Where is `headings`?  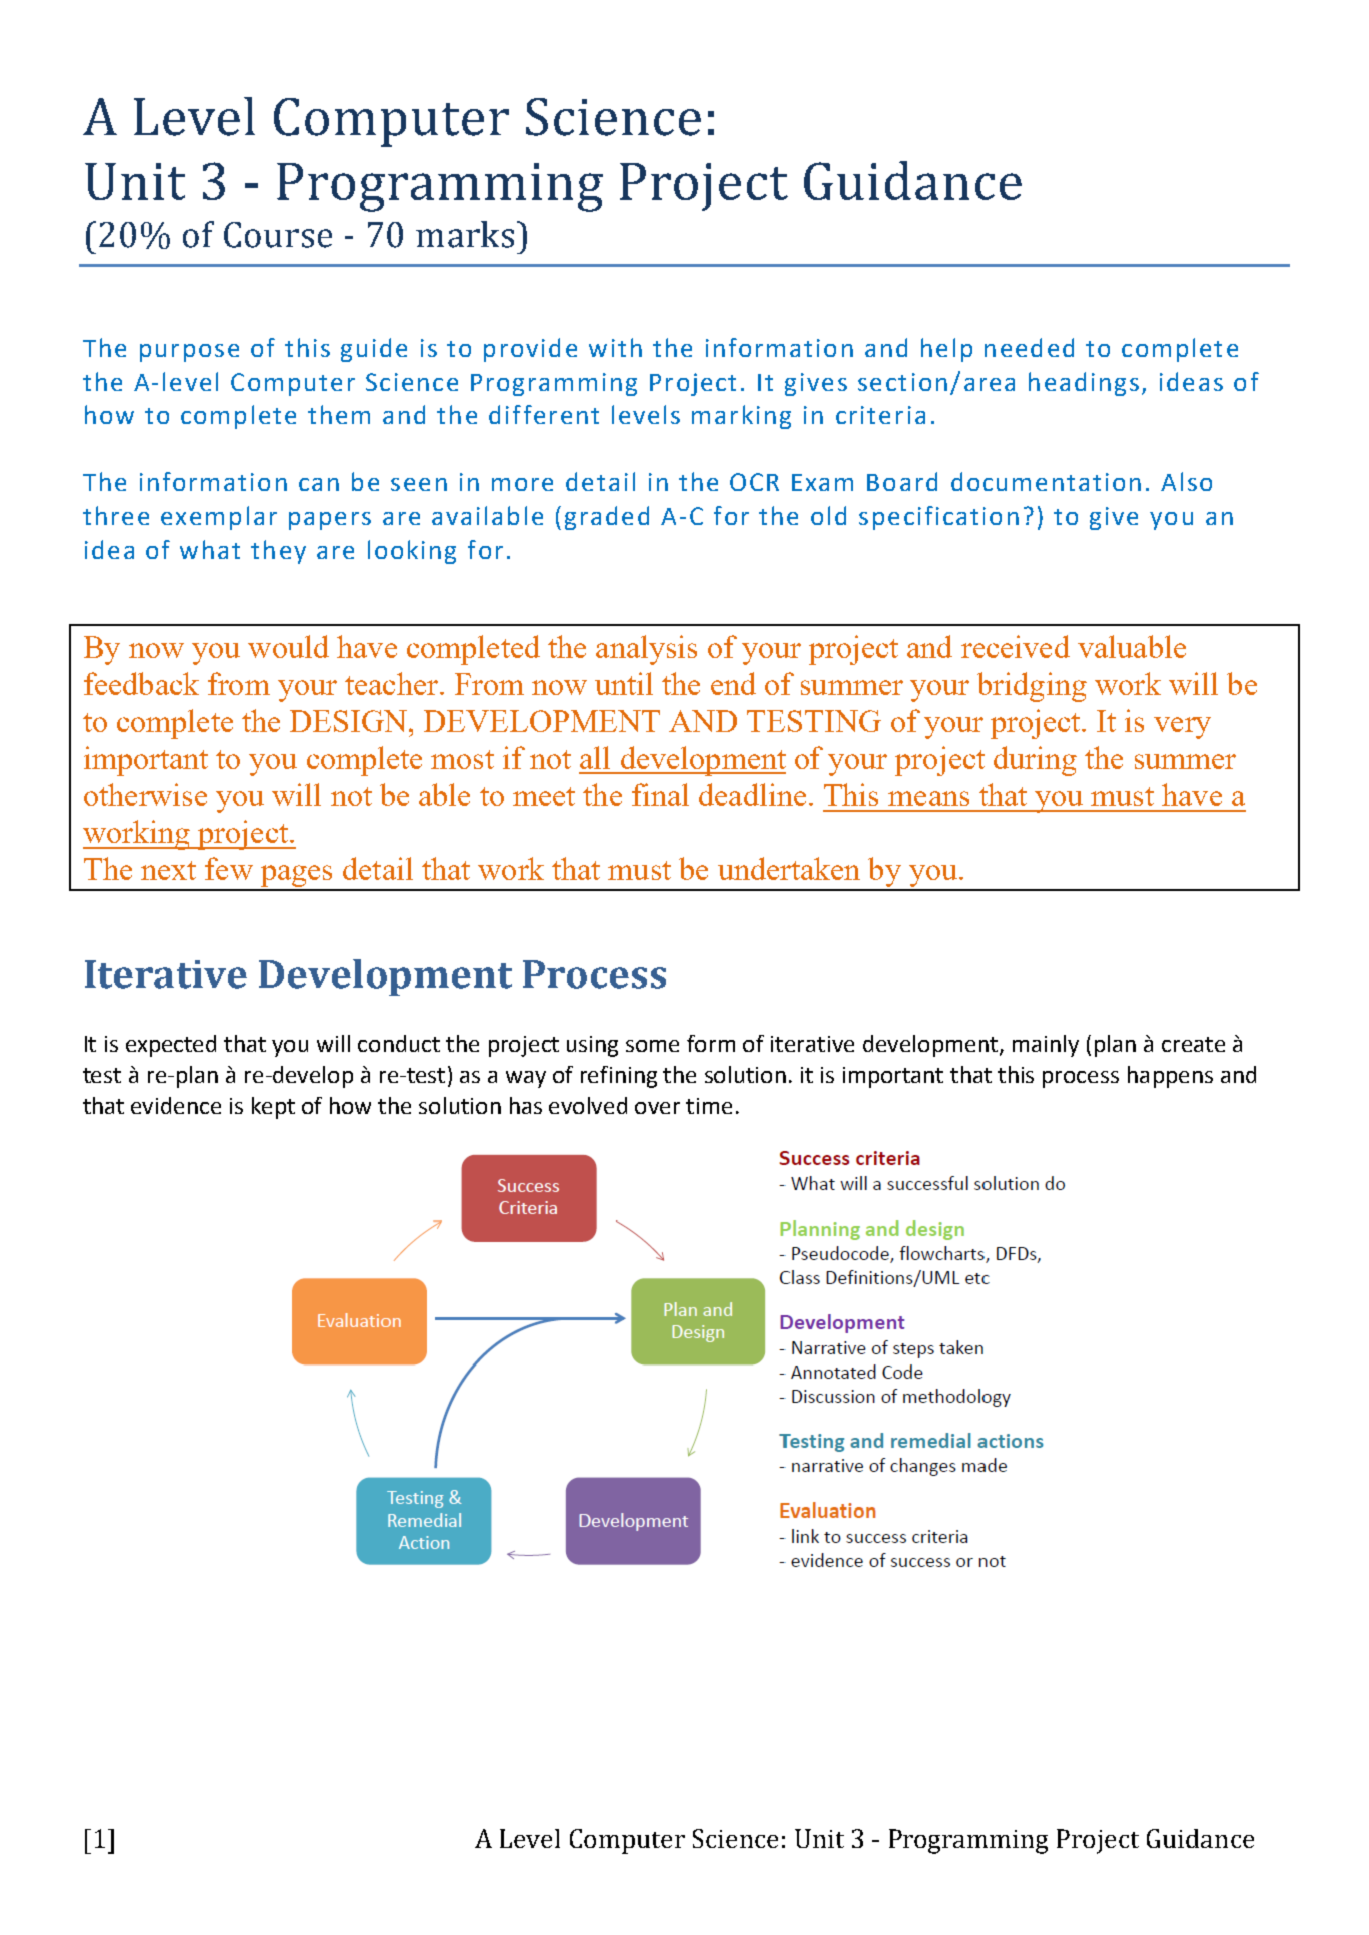
headings is located at coordinates (1084, 384).
